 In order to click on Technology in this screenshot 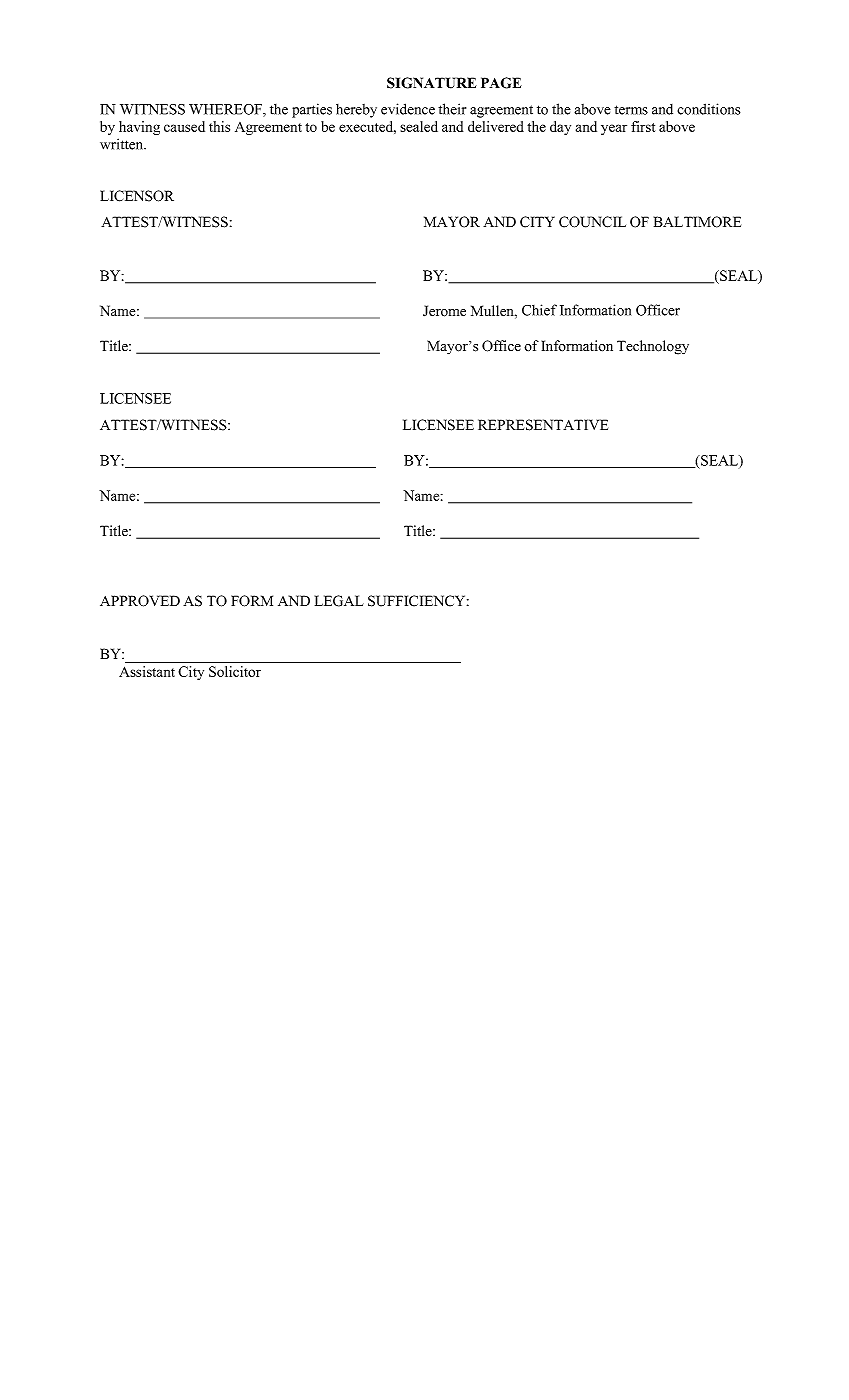, I will do `click(653, 347)`.
